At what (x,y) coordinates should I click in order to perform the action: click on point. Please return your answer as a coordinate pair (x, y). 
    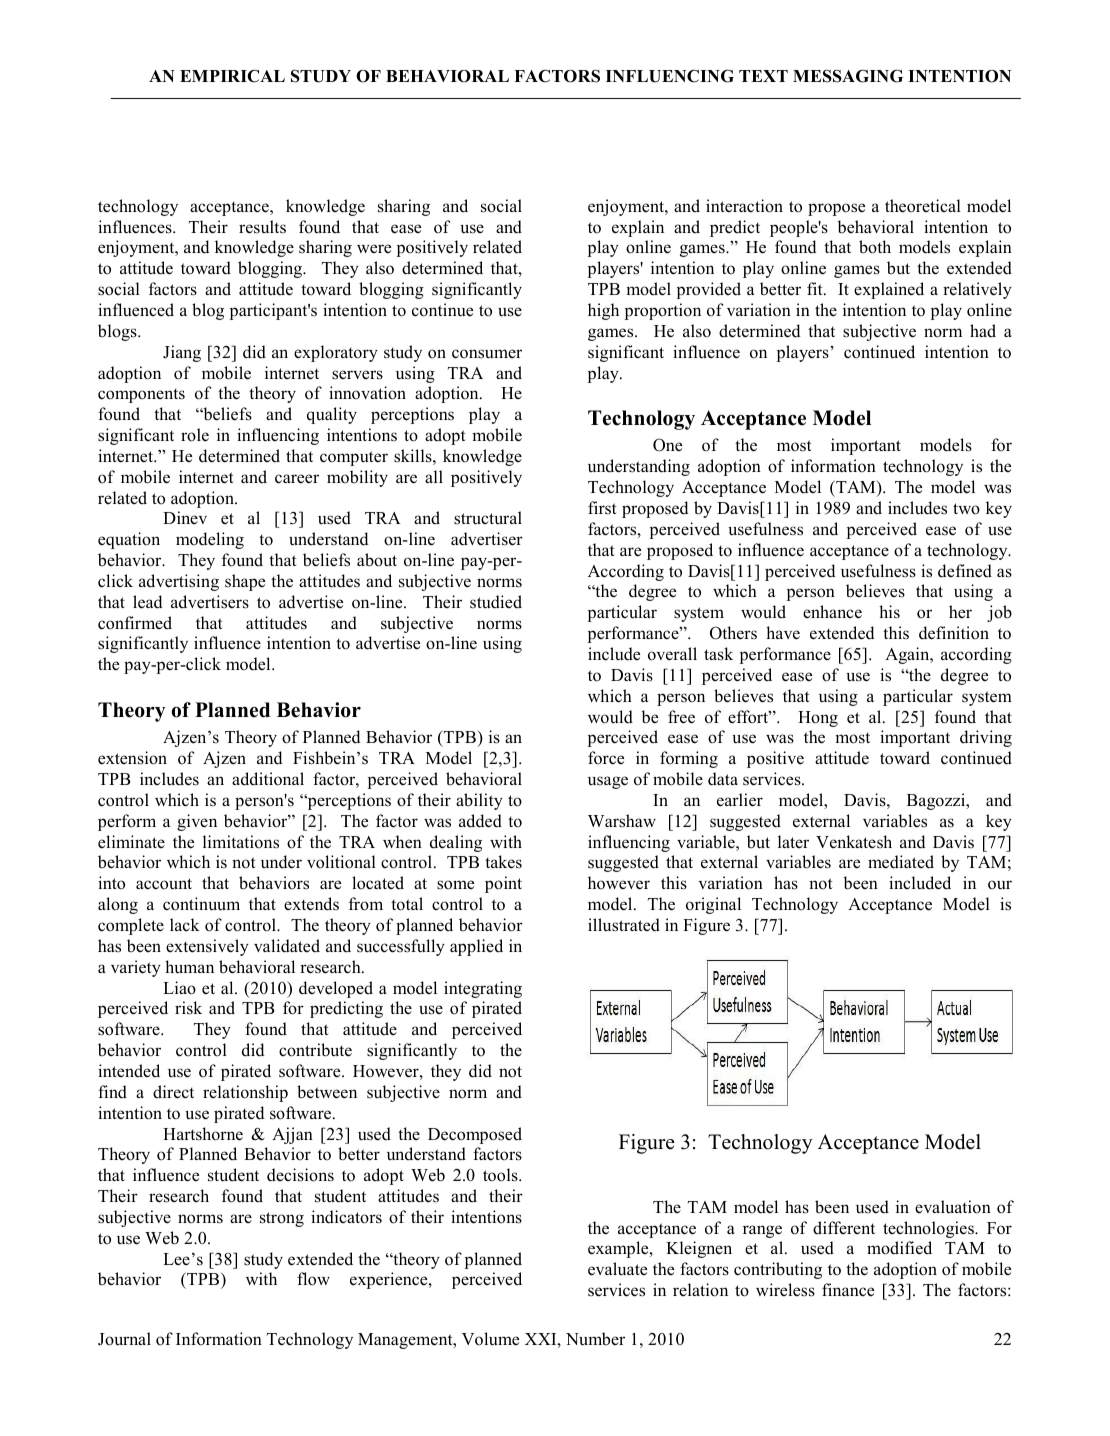
    Looking at the image, I should click on (503, 884).
